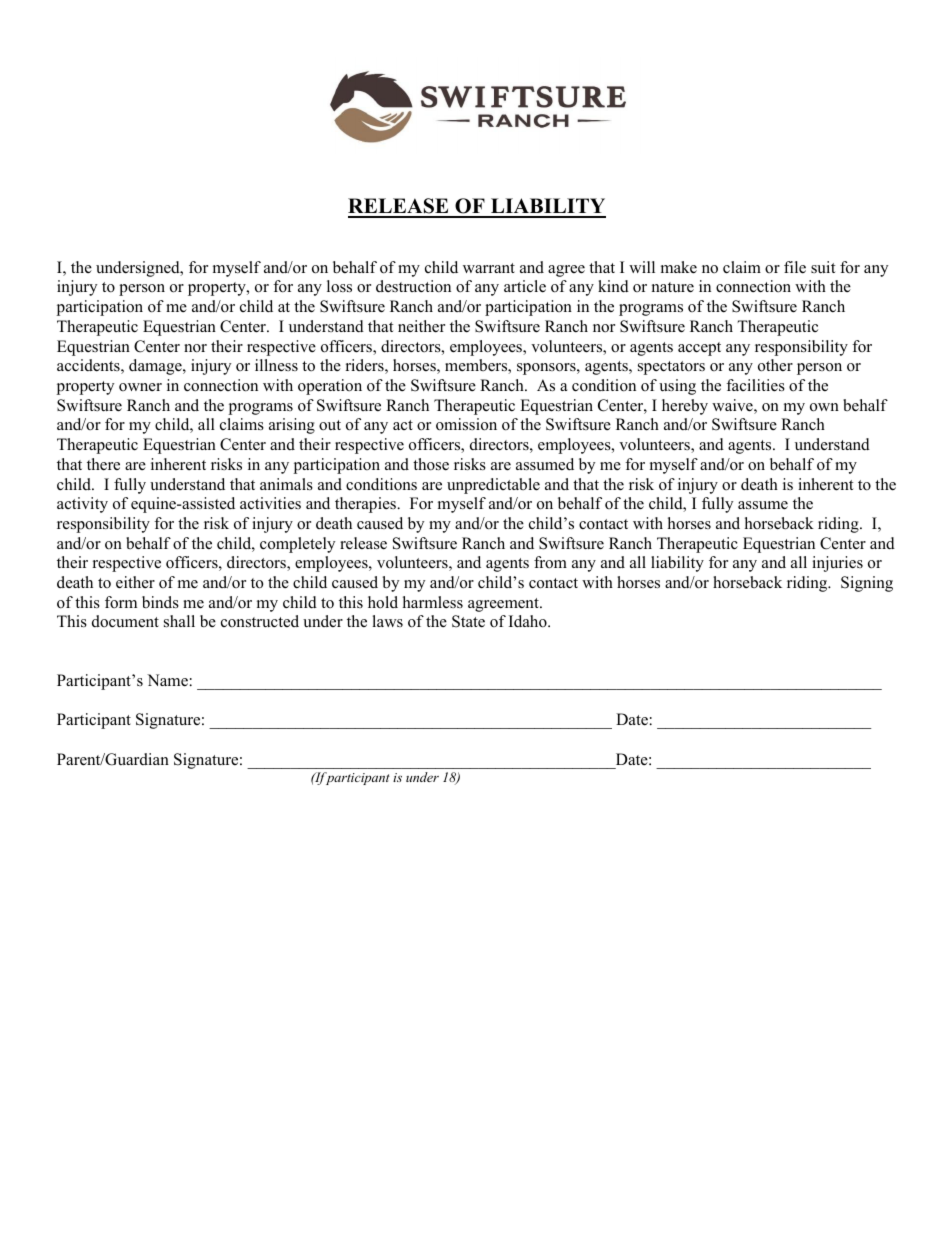 Image resolution: width=952 pixels, height=1233 pixels. Describe the element at coordinates (489, 268) in the document. I see `warrant` at that location.
